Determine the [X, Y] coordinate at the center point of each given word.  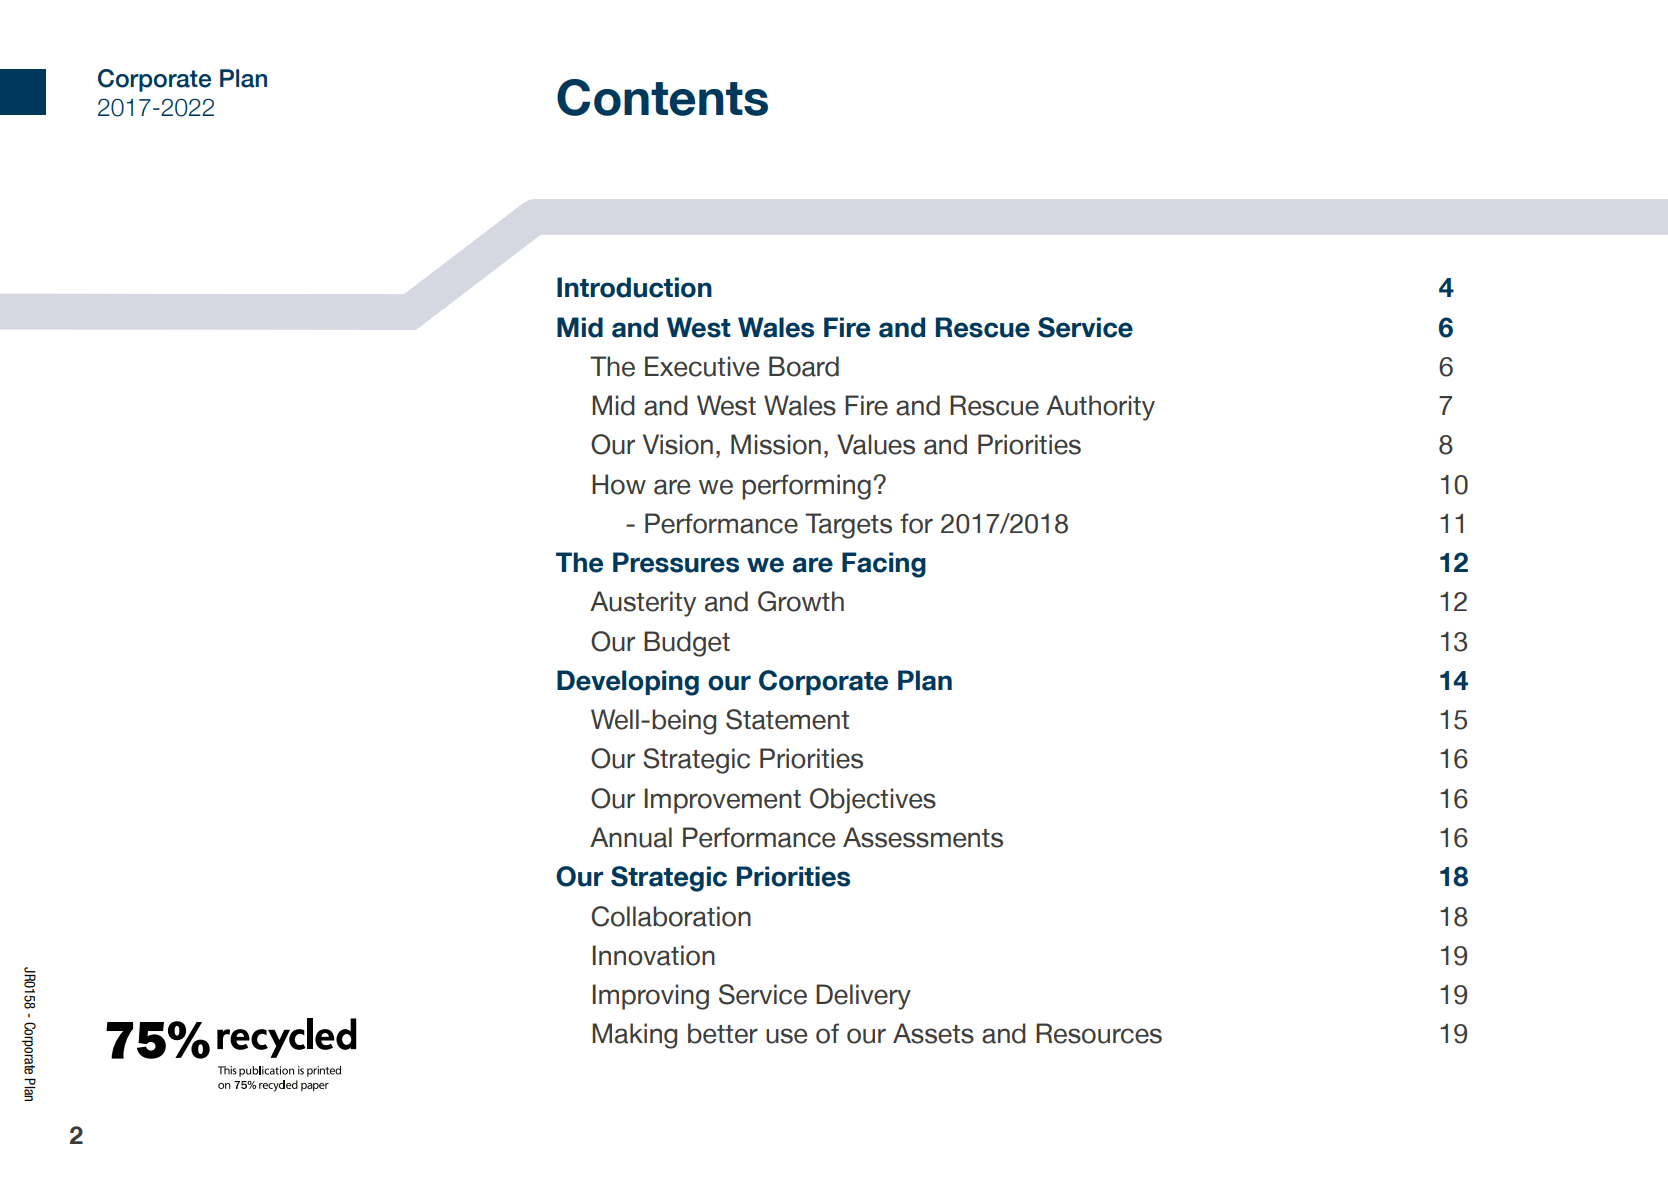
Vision [678, 444]
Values [876, 444]
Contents [662, 97]
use [786, 1036]
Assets [933, 1033]
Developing [628, 683]
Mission [776, 444]
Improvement [723, 801]
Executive [702, 366]
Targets [848, 526]
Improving [651, 997]
